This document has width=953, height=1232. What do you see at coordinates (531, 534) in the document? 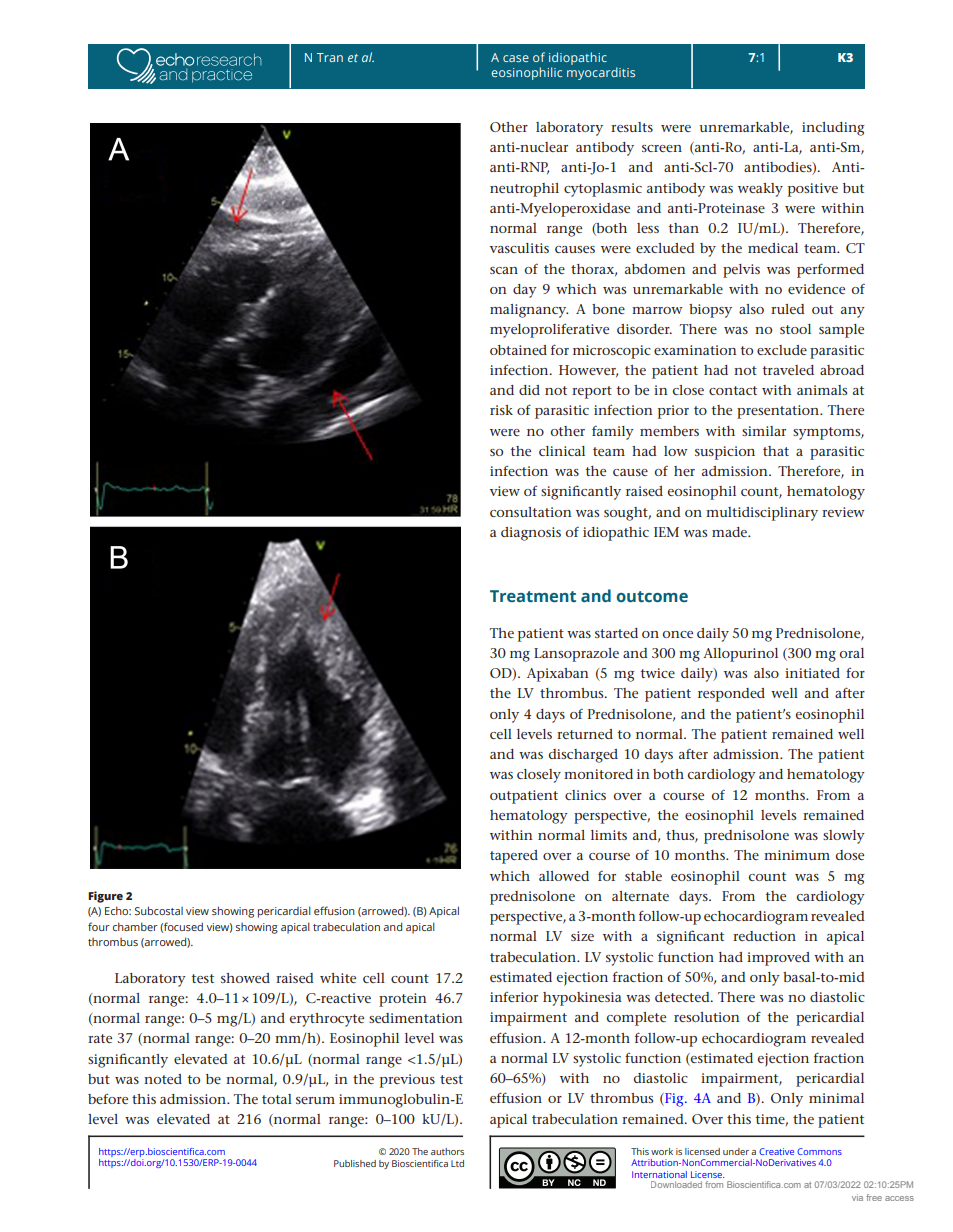
I see `diagnosis` at bounding box center [531, 534].
